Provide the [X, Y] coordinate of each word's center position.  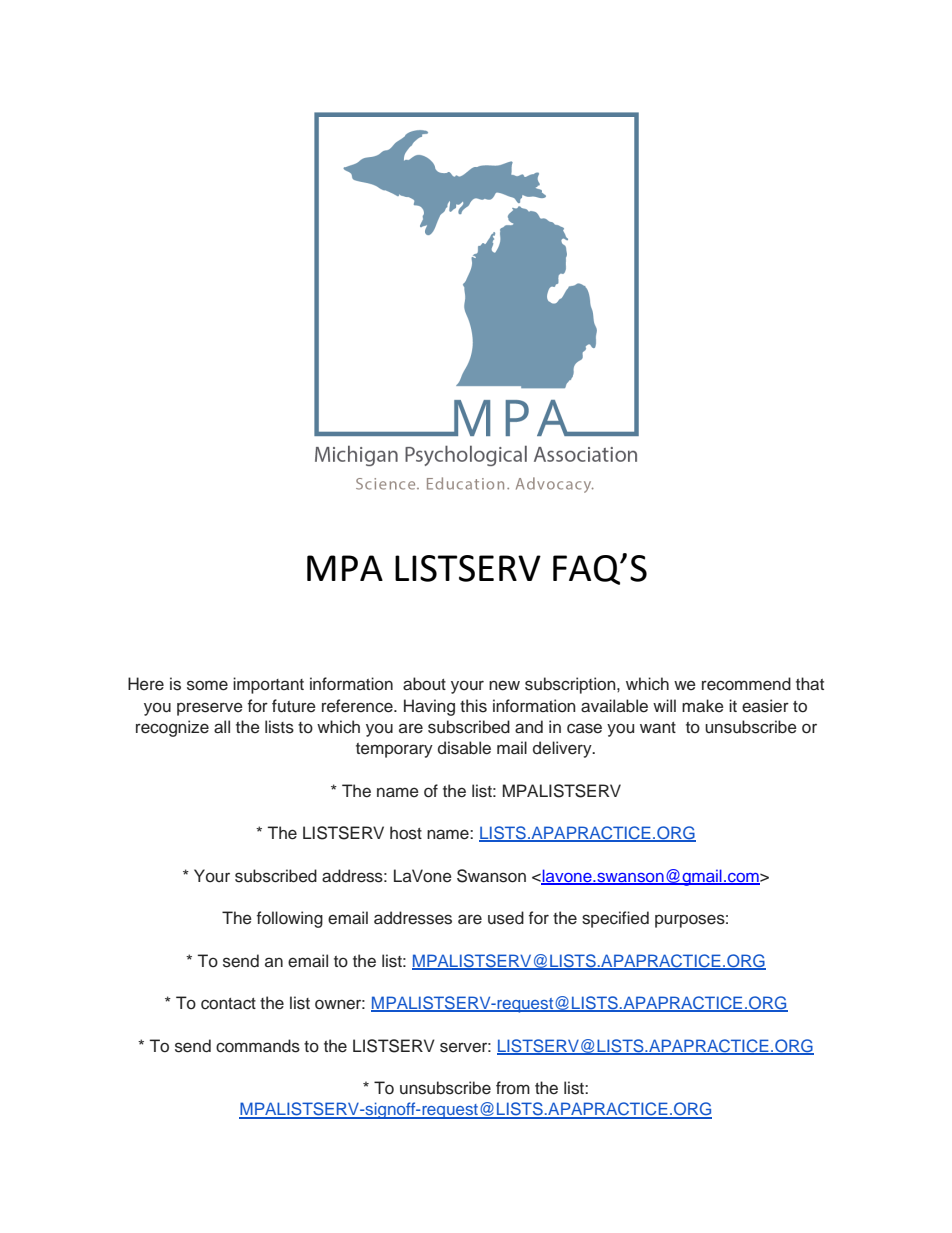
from [513, 1088]
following [290, 919]
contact [228, 1004]
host [406, 833]
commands [258, 1046]
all [222, 727]
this [473, 706]
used [506, 918]
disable [464, 748]
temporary [394, 750]
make [703, 706]
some [207, 685]
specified [615, 919]
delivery [563, 749]
